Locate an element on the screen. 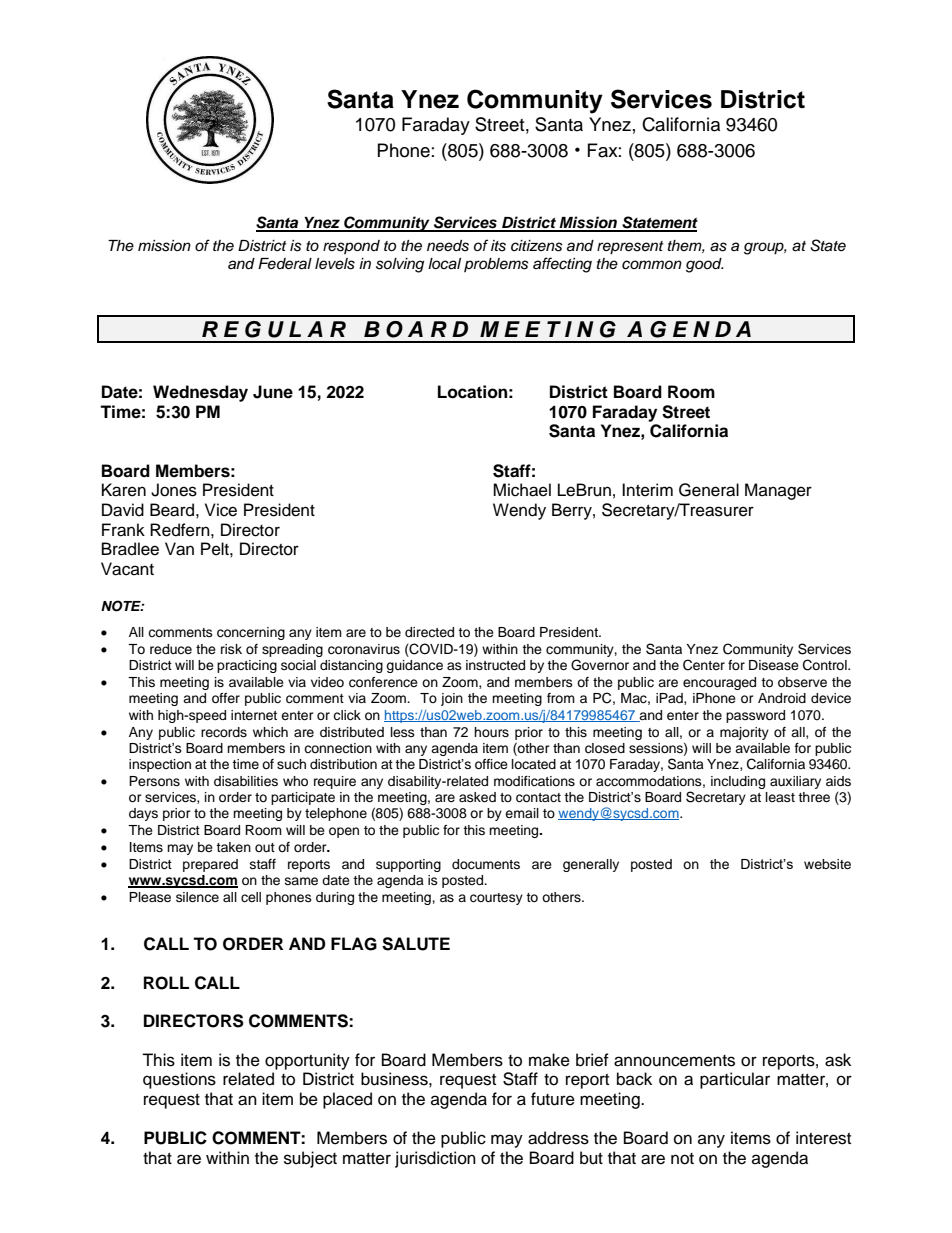 This screenshot has height=1233, width=952. disabilities is located at coordinates (246, 781).
